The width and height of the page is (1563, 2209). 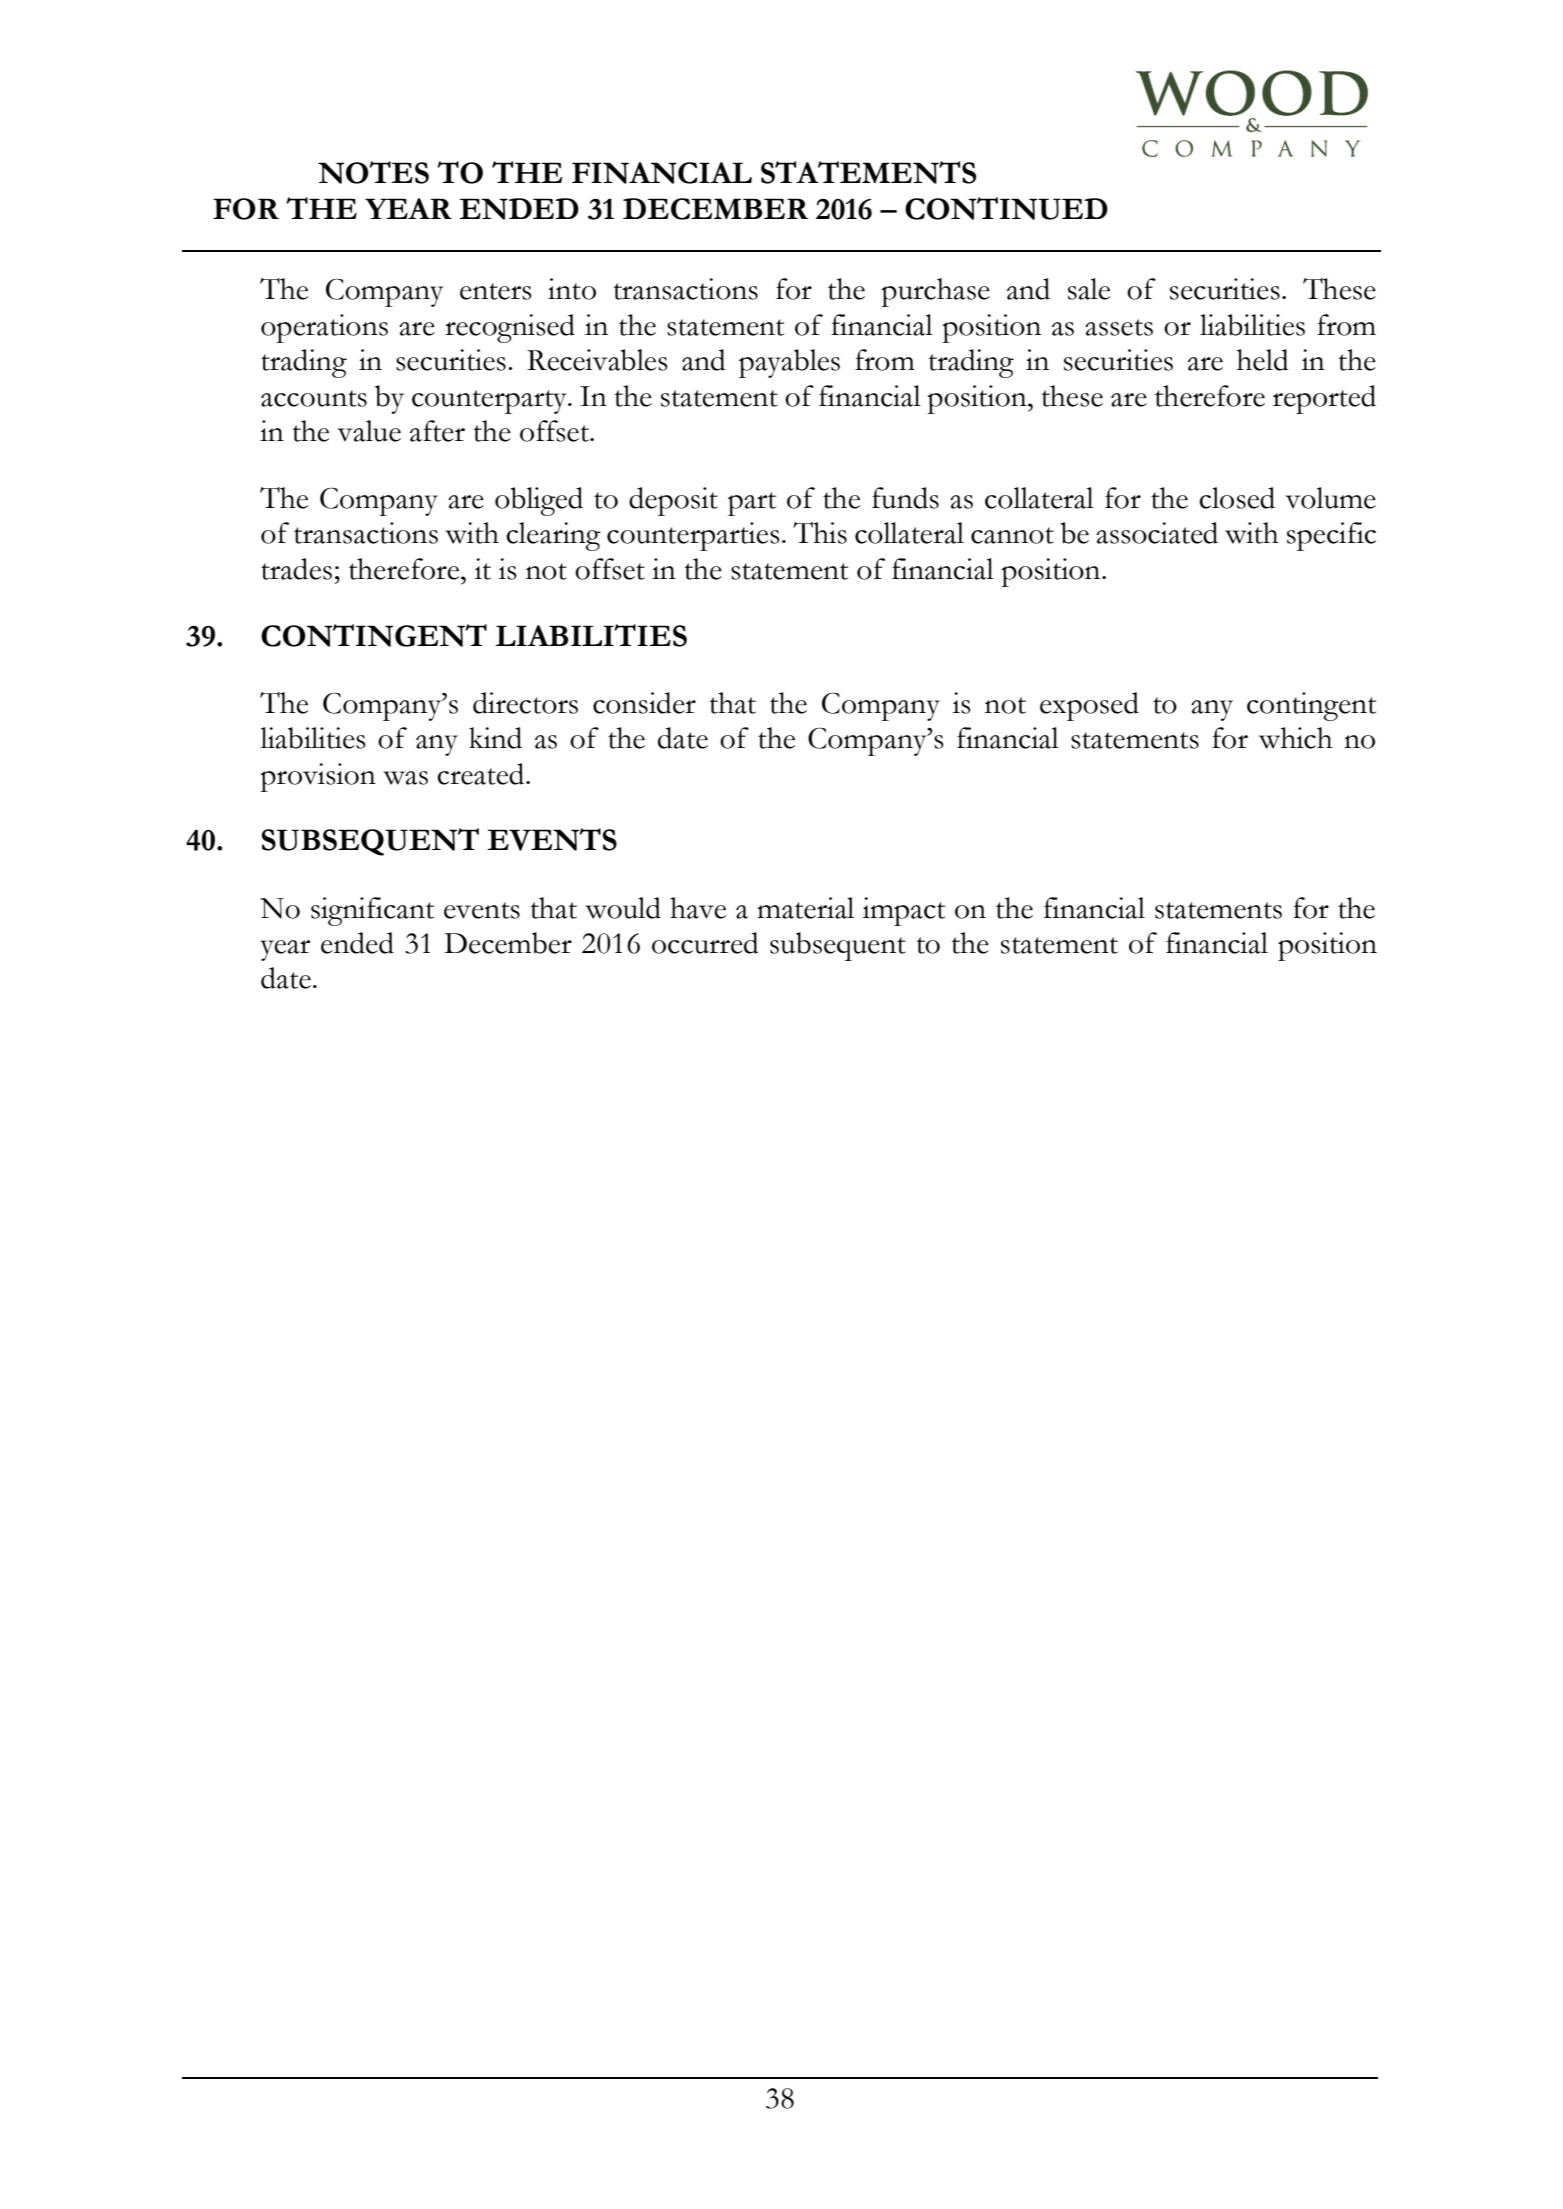 What do you see at coordinates (372, 911) in the page?
I see `significant` at bounding box center [372, 911].
